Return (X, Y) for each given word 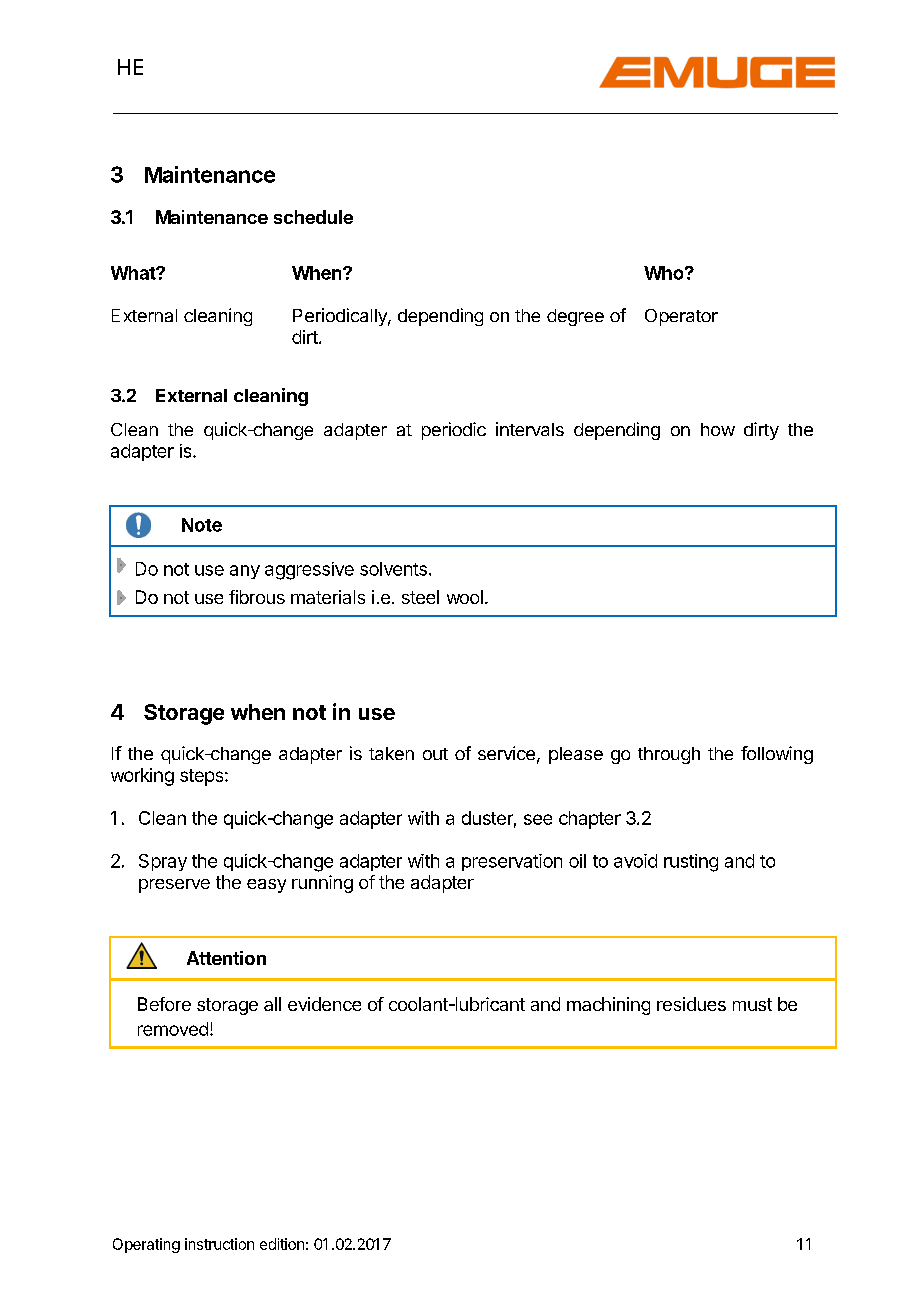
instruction (219, 1244)
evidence (324, 1004)
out (435, 754)
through (669, 755)
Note (202, 525)
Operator (681, 317)
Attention (226, 958)
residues (691, 1004)
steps (203, 777)
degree (575, 317)
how (718, 429)
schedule (313, 217)
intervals (530, 429)
